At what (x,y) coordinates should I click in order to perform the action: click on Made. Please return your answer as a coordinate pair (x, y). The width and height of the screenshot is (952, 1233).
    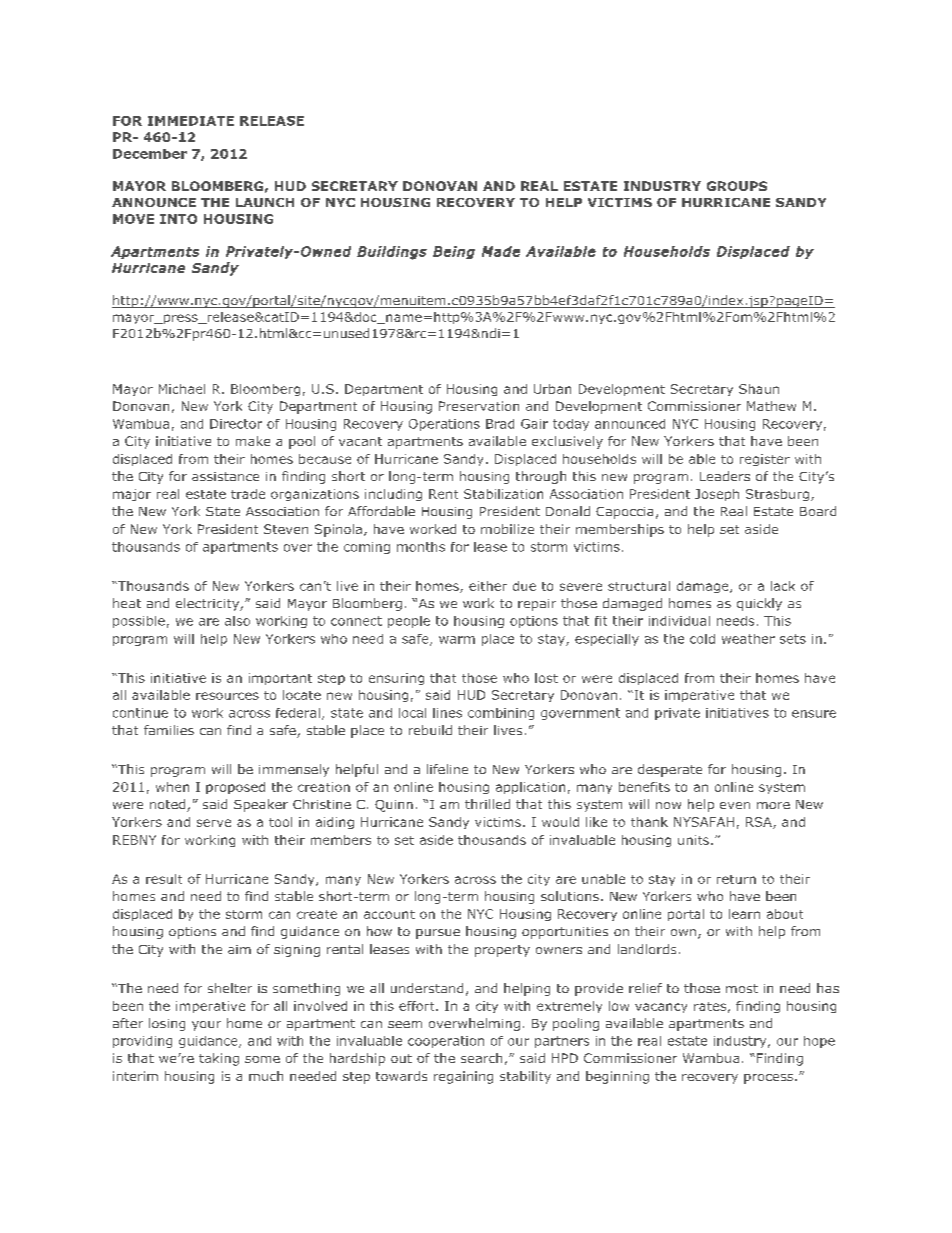
    Looking at the image, I should click on (501, 251).
